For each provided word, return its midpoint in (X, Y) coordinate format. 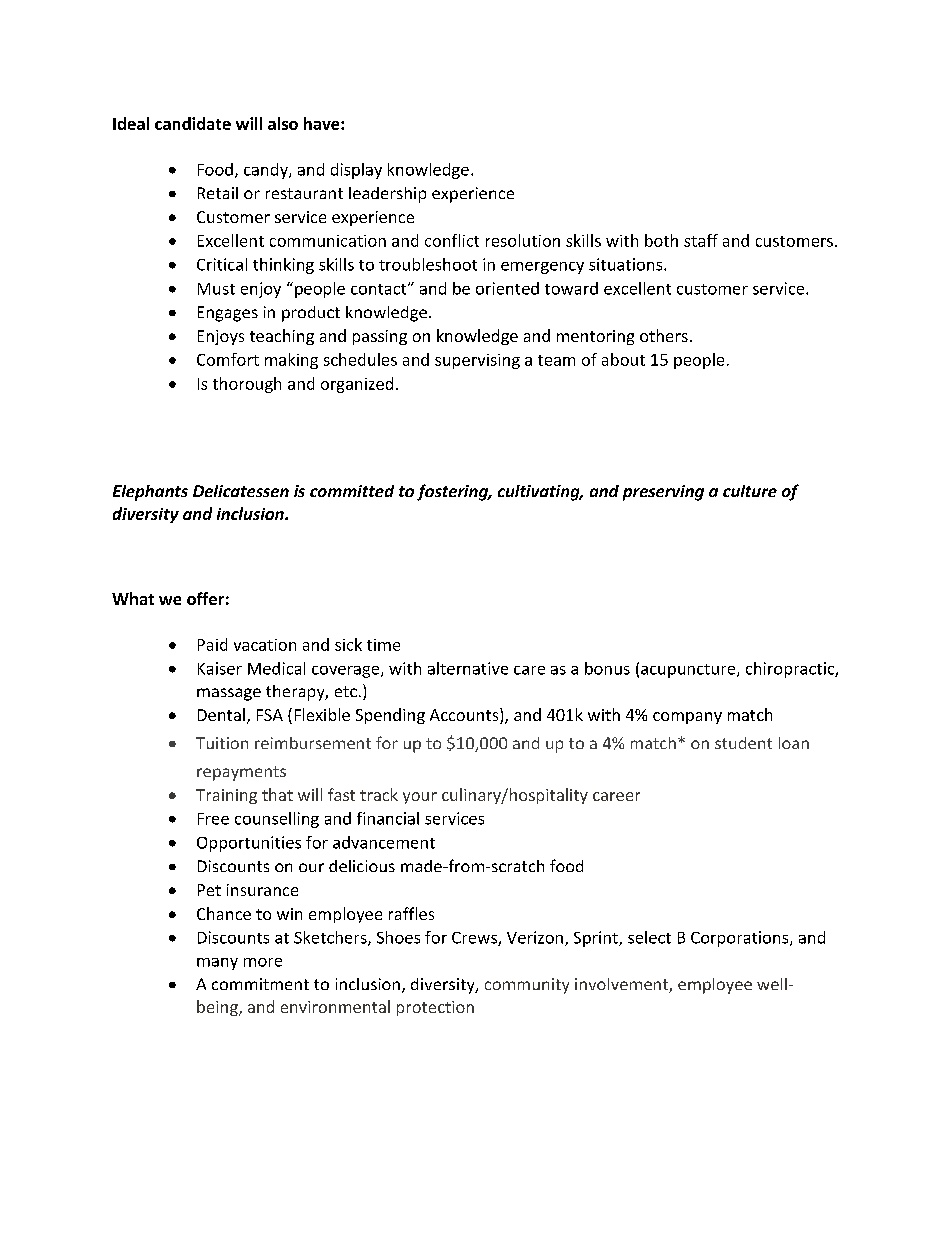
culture (750, 491)
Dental (221, 714)
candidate (193, 123)
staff (701, 240)
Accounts (465, 716)
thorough (247, 385)
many (217, 964)
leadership (387, 195)
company (687, 718)
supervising (477, 361)
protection (435, 1008)
